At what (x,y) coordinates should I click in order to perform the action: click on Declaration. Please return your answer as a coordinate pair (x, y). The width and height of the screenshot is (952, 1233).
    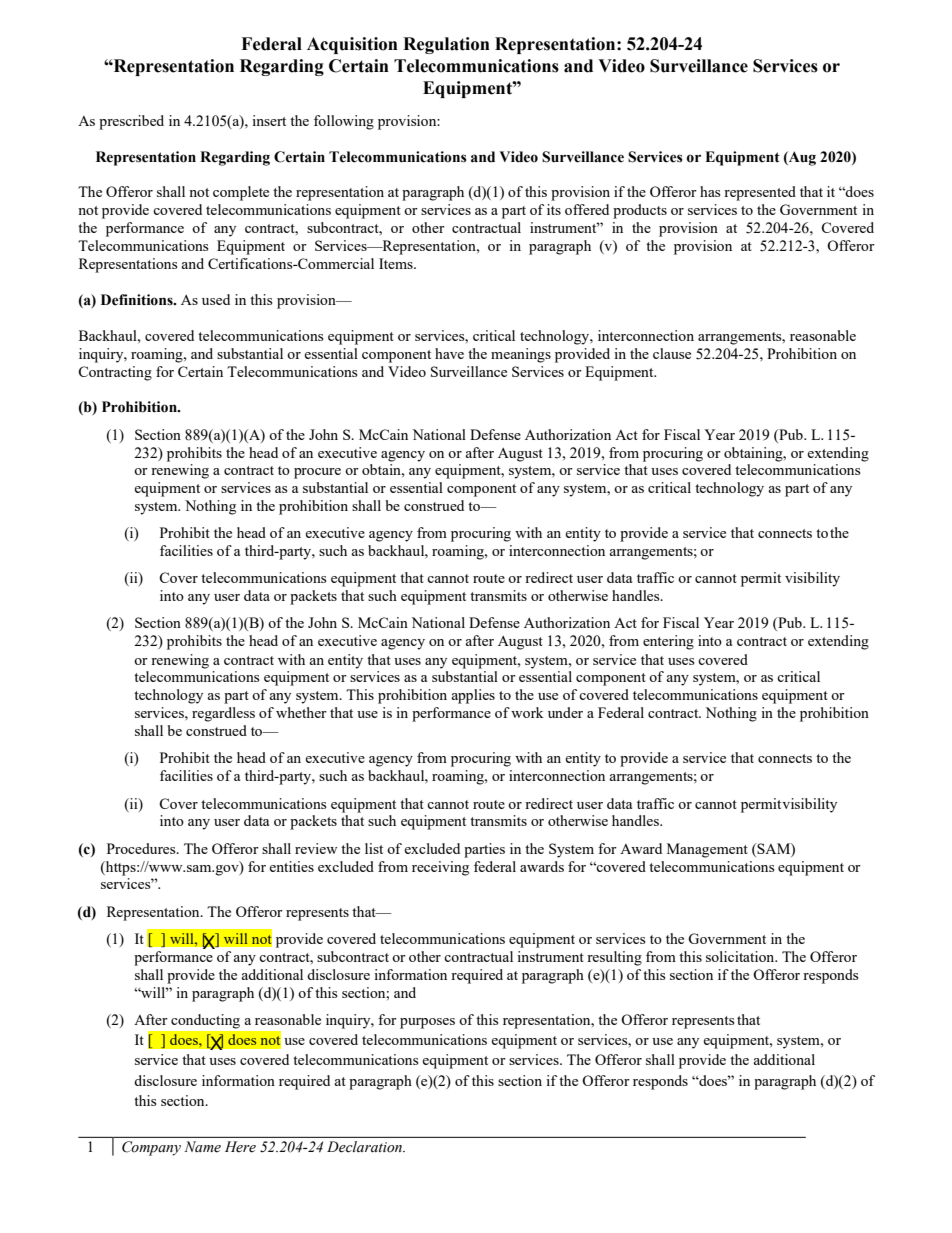
    Looking at the image, I should click on (366, 1147).
